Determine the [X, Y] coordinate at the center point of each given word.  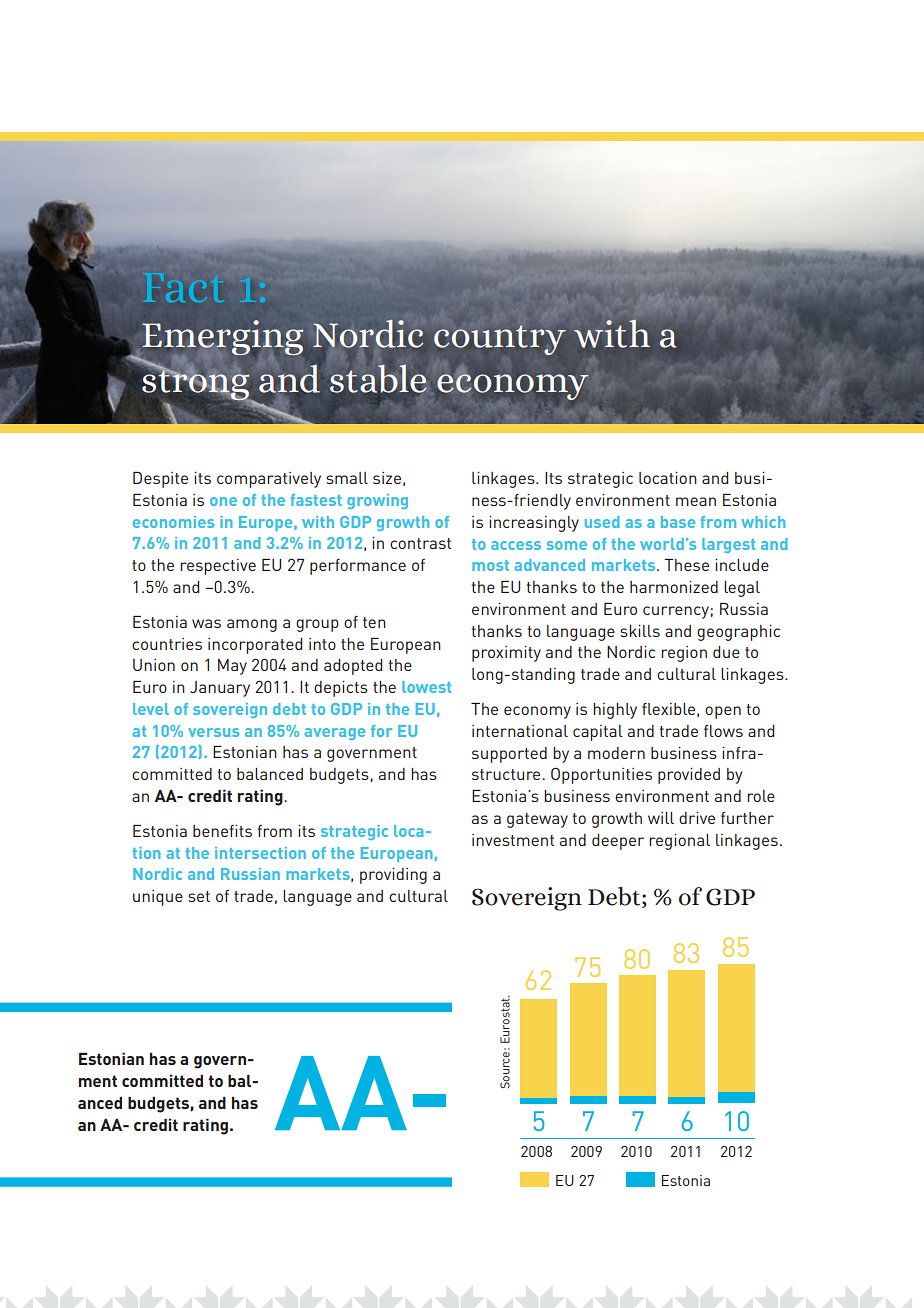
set [199, 896]
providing [393, 876]
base [678, 522]
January [220, 689]
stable [378, 378]
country [500, 340]
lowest [426, 687]
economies [173, 522]
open [723, 712]
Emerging [222, 339]
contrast [420, 543]
